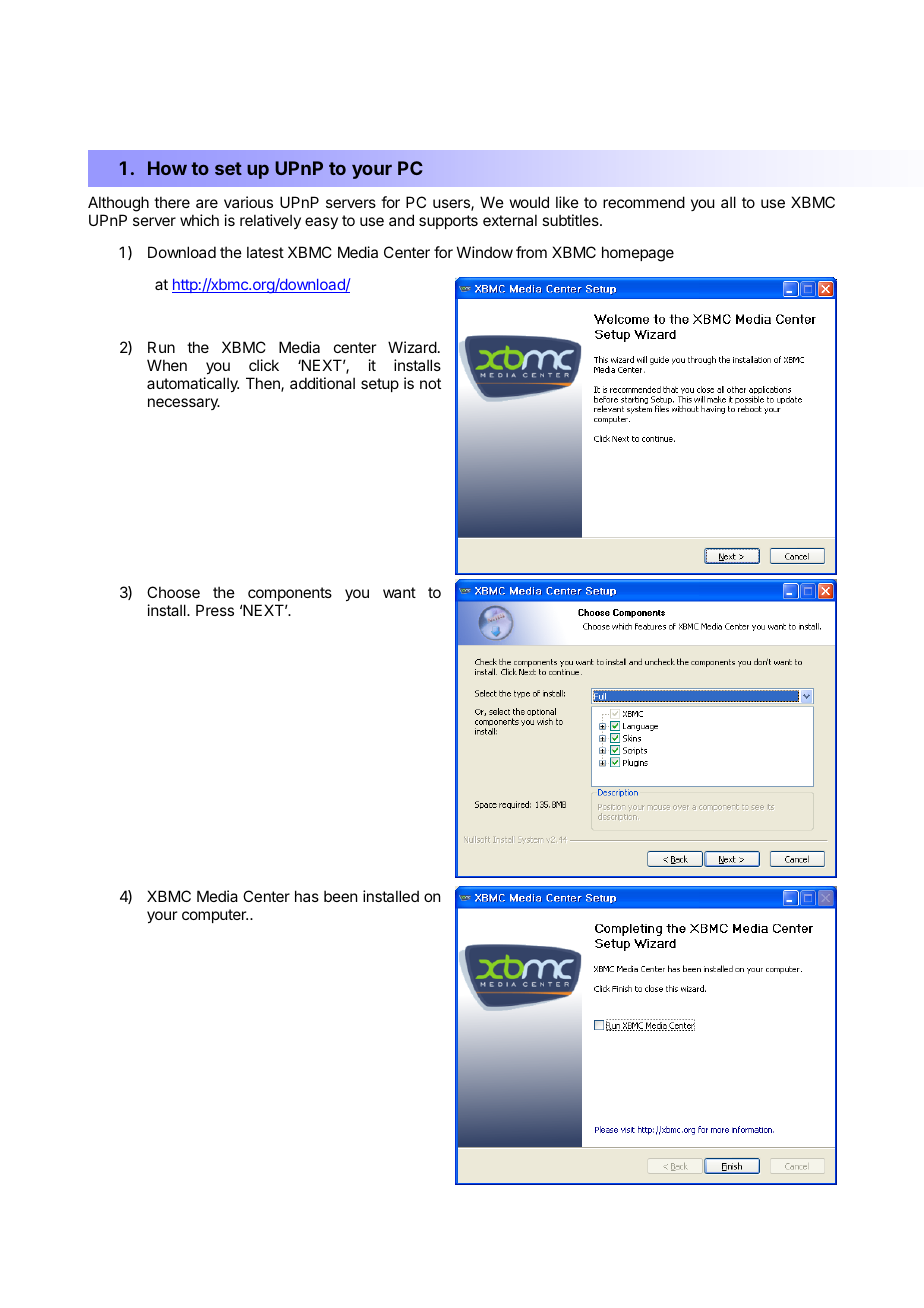 Image resolution: width=924 pixels, height=1308 pixels. What do you see at coordinates (173, 592) in the screenshot?
I see `Choose` at bounding box center [173, 592].
